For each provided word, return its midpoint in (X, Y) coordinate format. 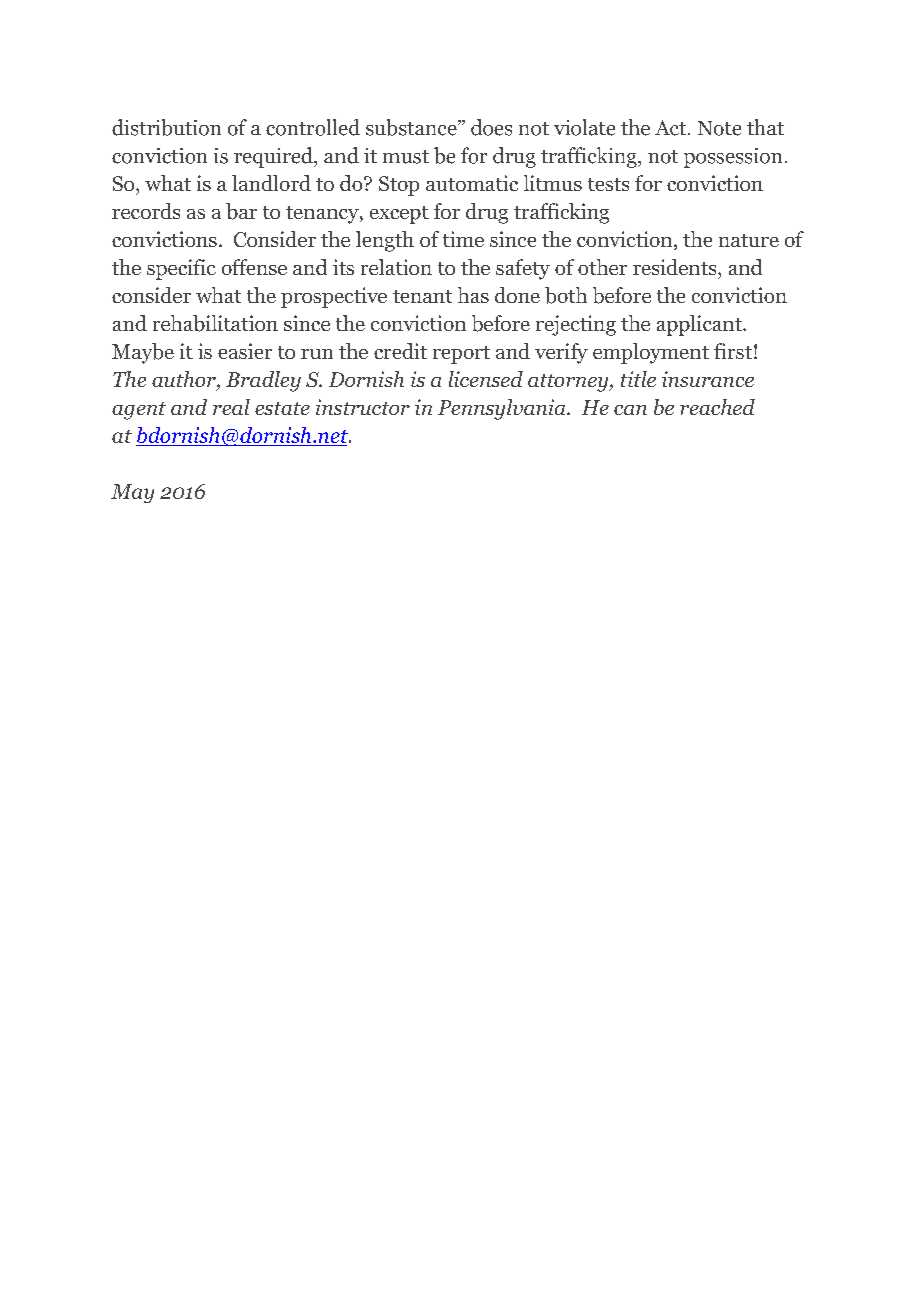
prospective (334, 297)
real (231, 407)
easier (245, 351)
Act (672, 128)
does (491, 127)
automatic (472, 183)
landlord (271, 183)
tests (608, 184)
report (461, 355)
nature (749, 240)
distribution (166, 127)
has (473, 295)
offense (254, 267)
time (463, 239)
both (566, 295)
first (733, 351)
